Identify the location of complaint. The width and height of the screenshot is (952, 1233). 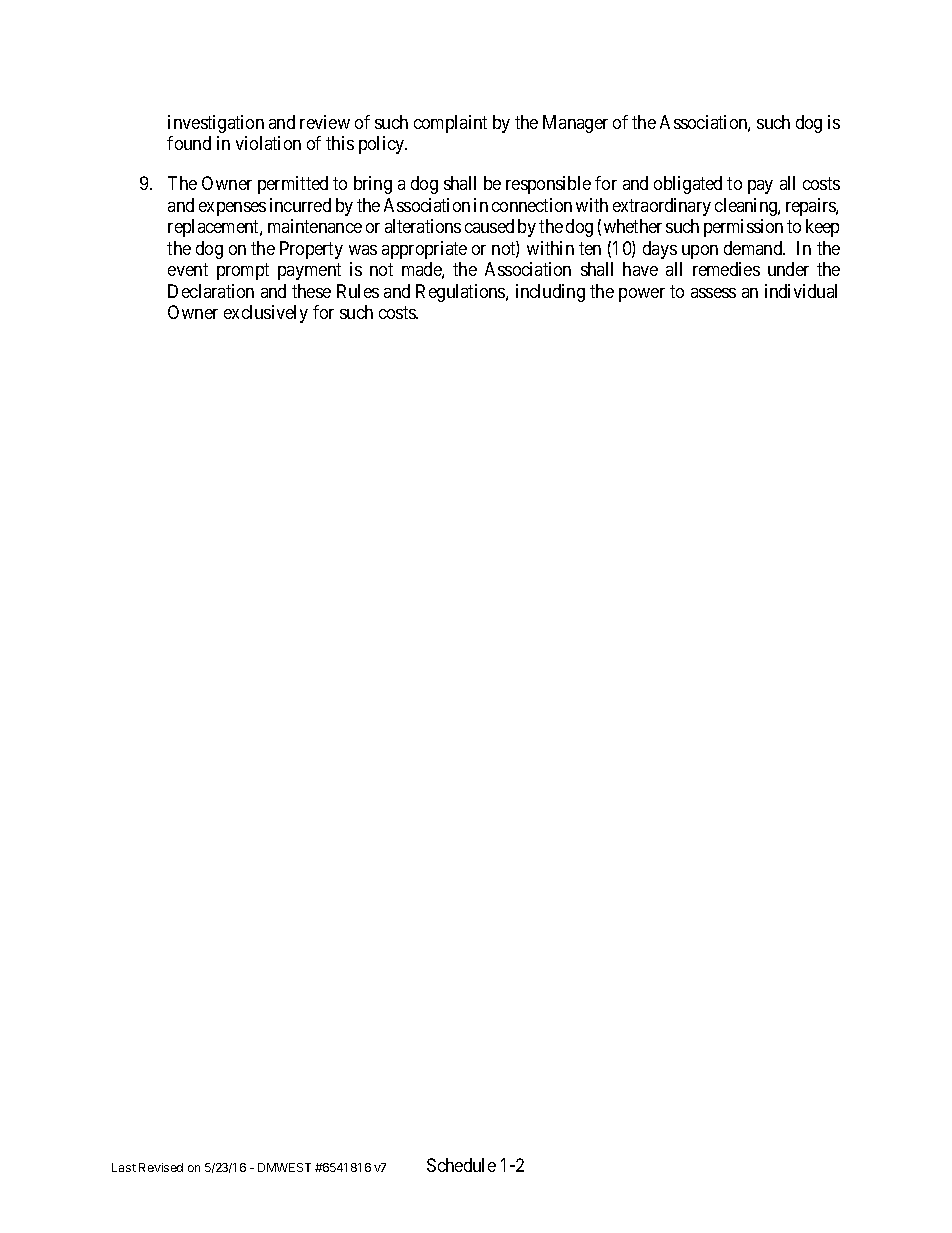
(450, 124).
